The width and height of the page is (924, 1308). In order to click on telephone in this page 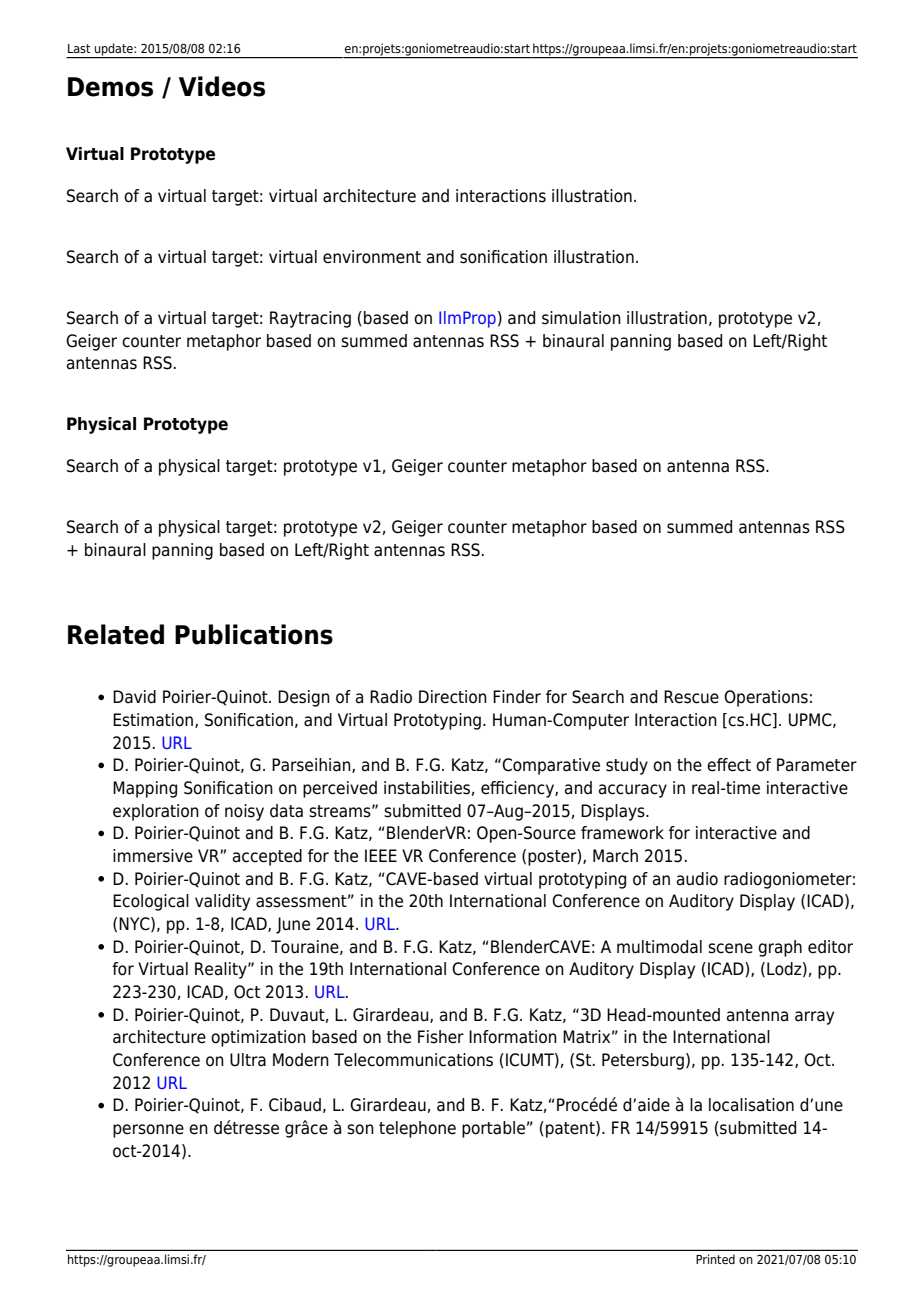, I will do `click(417, 1129)`.
